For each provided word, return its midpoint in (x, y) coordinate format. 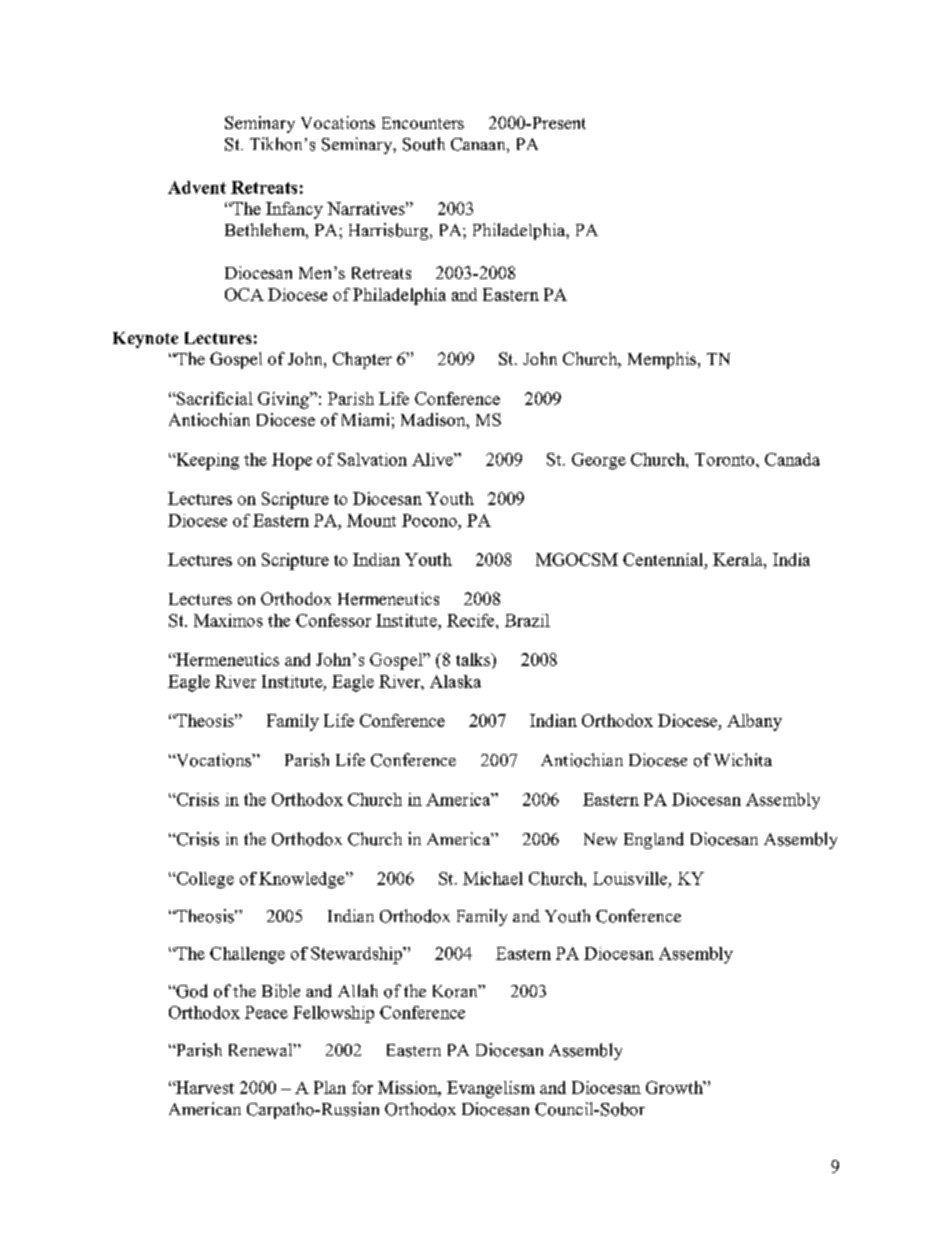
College (204, 880)
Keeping (206, 461)
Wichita (743, 759)
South (424, 144)
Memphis (663, 360)
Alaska (455, 681)
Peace (266, 1012)
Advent (197, 187)
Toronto (726, 459)
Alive (433, 459)
